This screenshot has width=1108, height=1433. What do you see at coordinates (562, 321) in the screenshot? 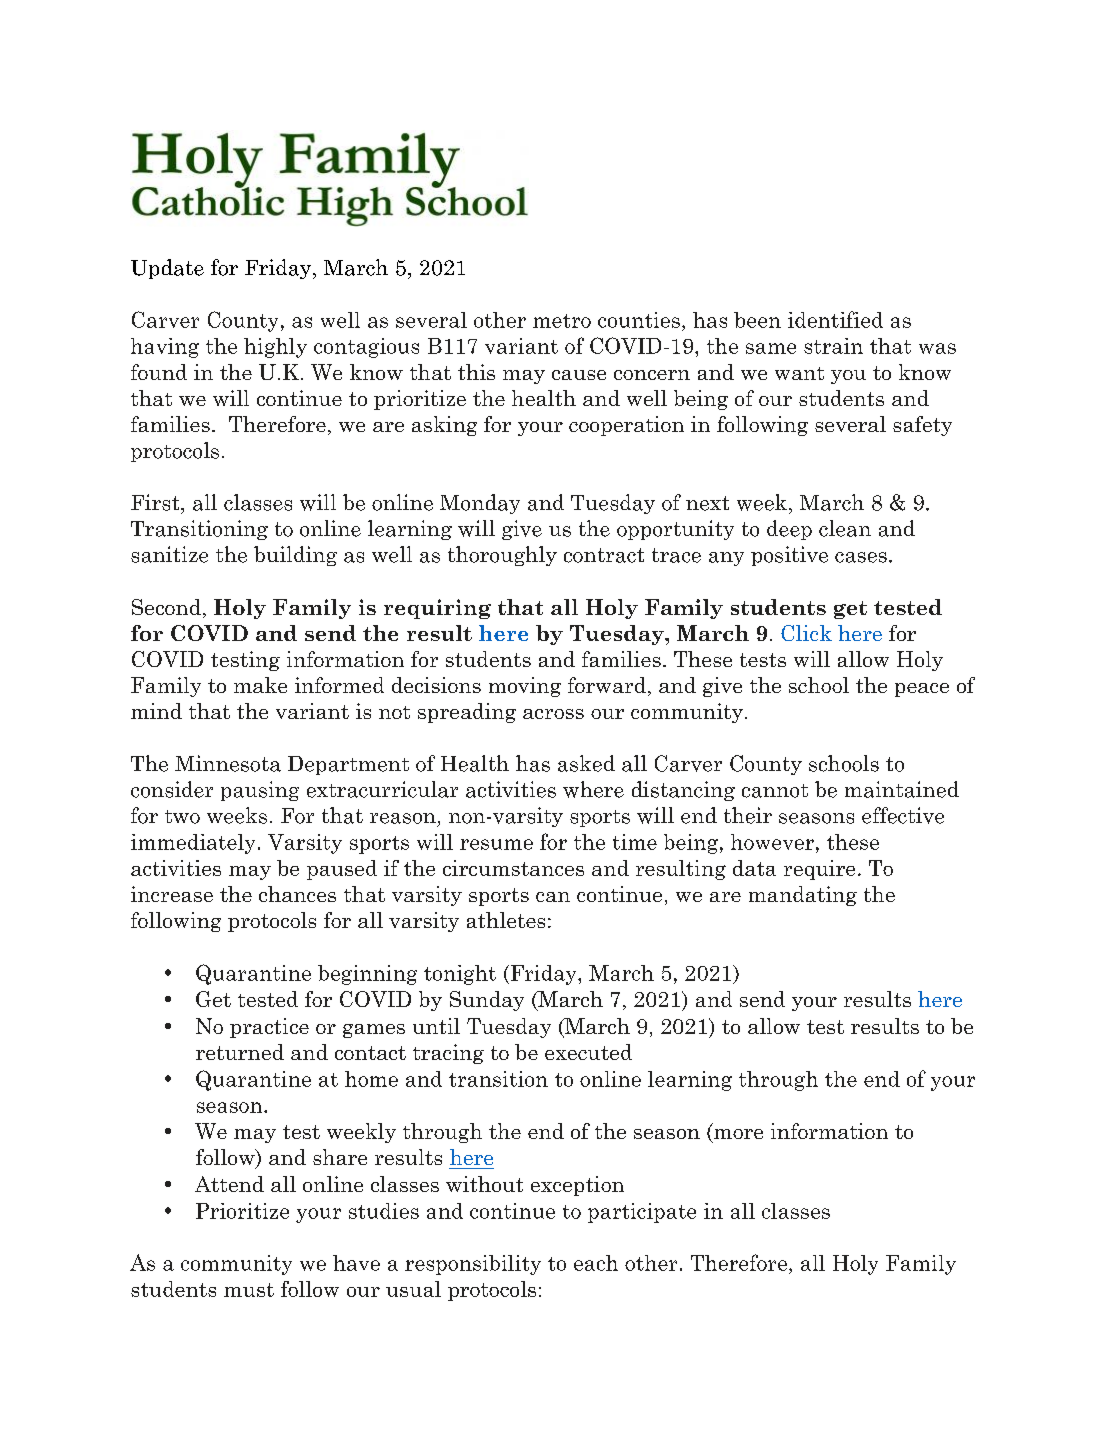
I see `metro` at bounding box center [562, 321].
